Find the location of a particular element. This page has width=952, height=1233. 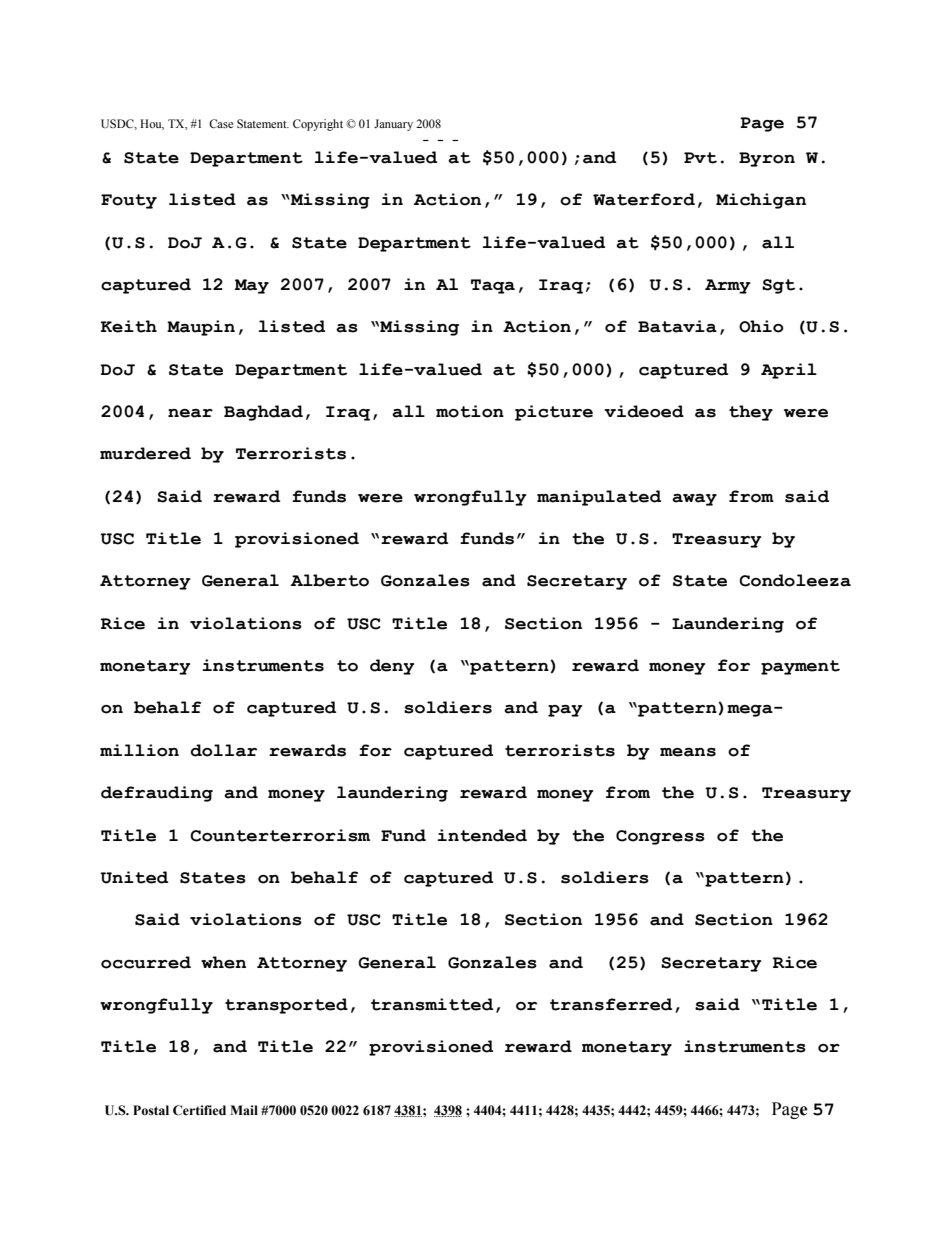

transmitted is located at coordinates (432, 1004).
